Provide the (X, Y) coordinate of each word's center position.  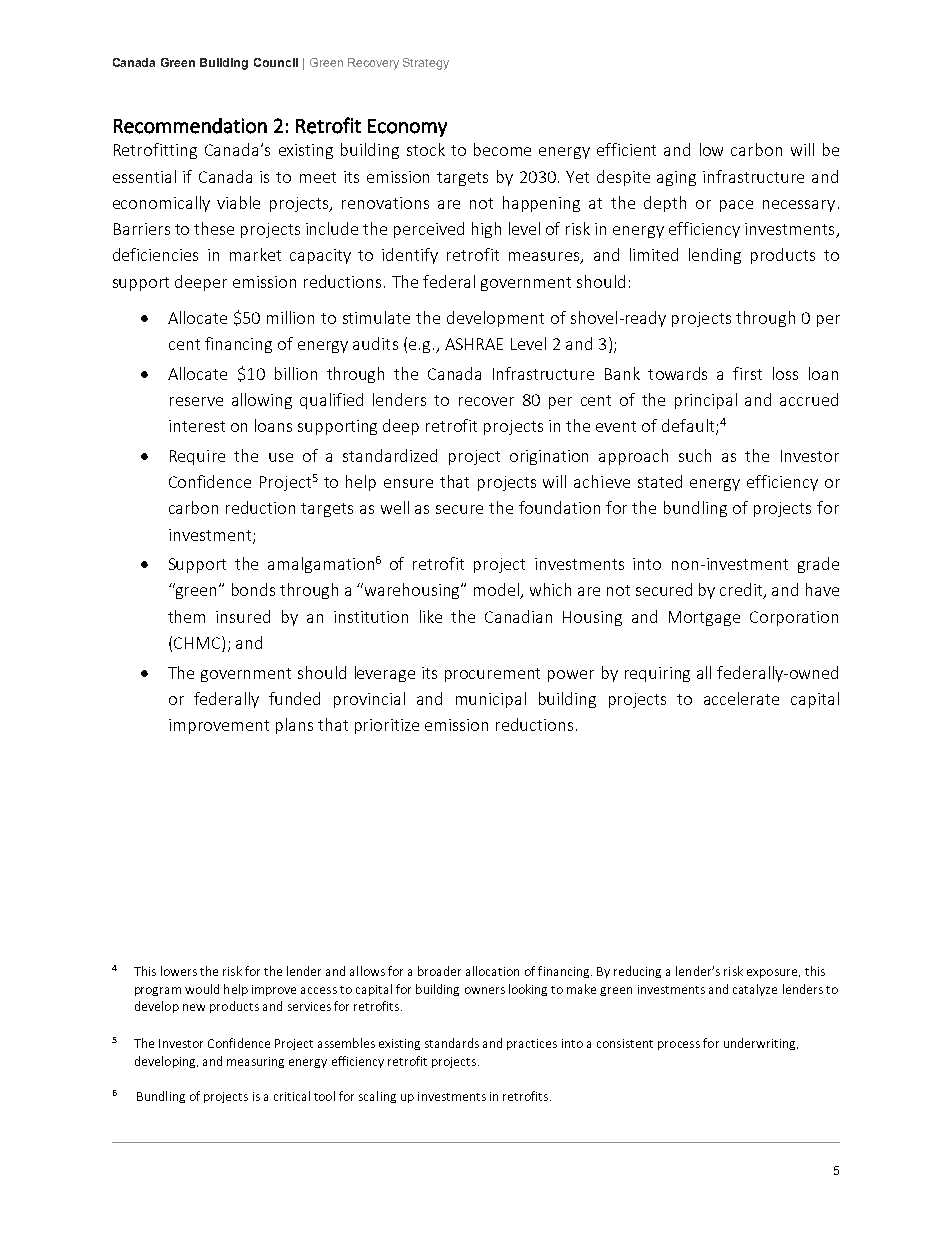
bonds (253, 589)
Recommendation (190, 126)
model (497, 591)
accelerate (741, 698)
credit (742, 591)
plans (294, 726)
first (747, 373)
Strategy (426, 64)
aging (676, 178)
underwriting (761, 1044)
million (290, 317)
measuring (255, 1062)
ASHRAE (474, 344)
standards (452, 1043)
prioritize (387, 726)
